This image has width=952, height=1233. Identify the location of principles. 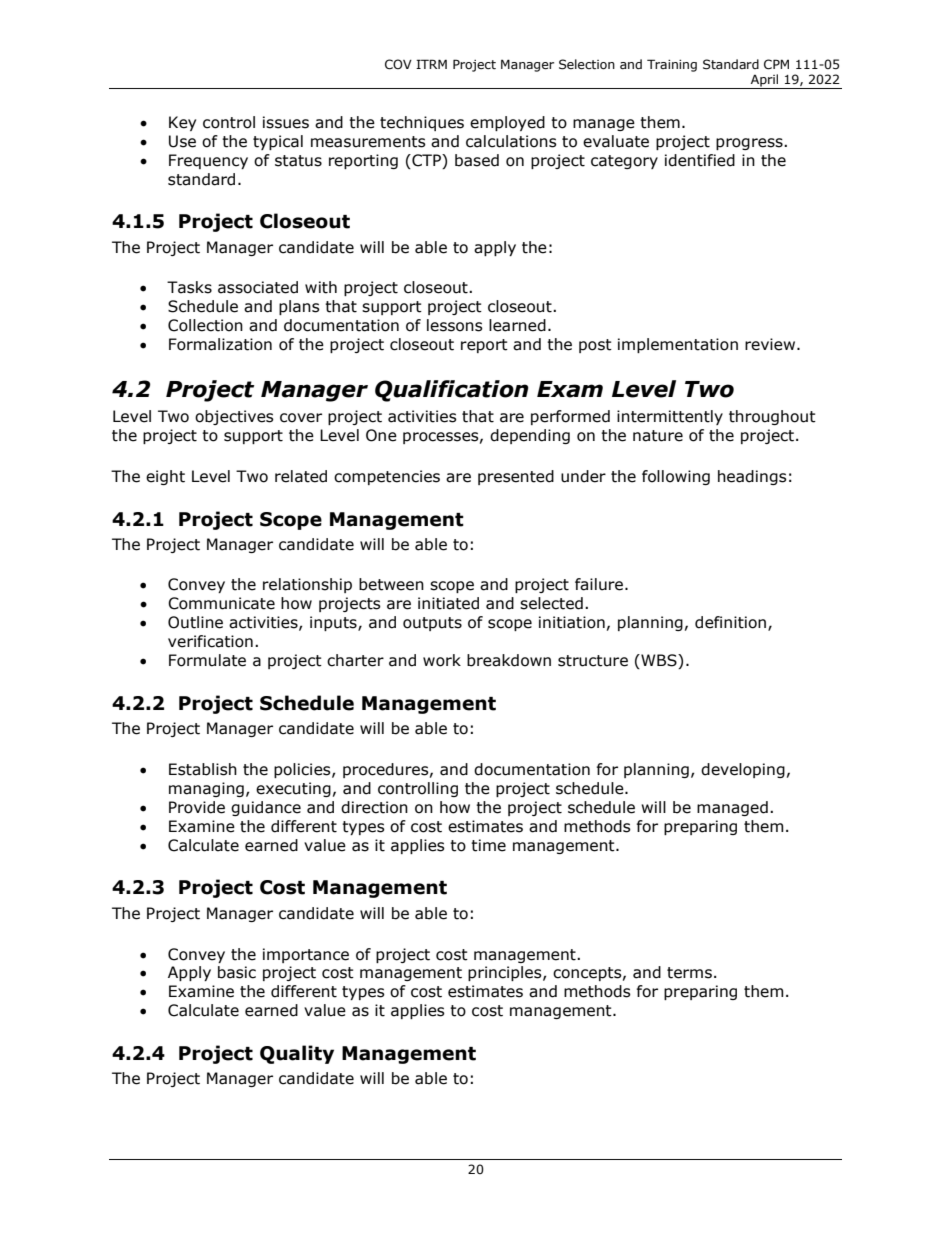
(506, 973).
